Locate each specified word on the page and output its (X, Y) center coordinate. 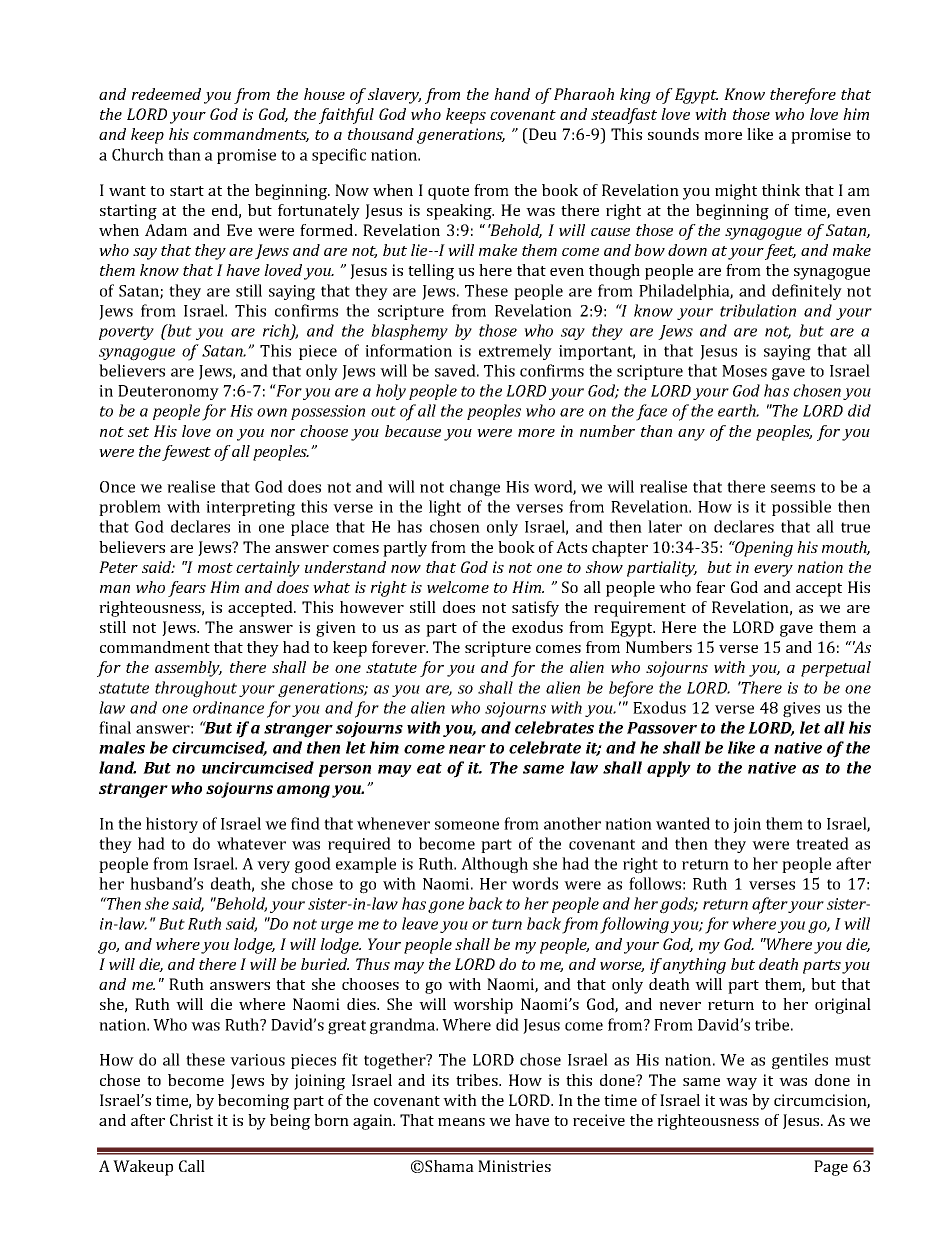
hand (512, 94)
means (461, 1122)
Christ (191, 1120)
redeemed (166, 94)
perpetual (836, 669)
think (781, 190)
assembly (188, 669)
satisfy (535, 609)
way (741, 1084)
